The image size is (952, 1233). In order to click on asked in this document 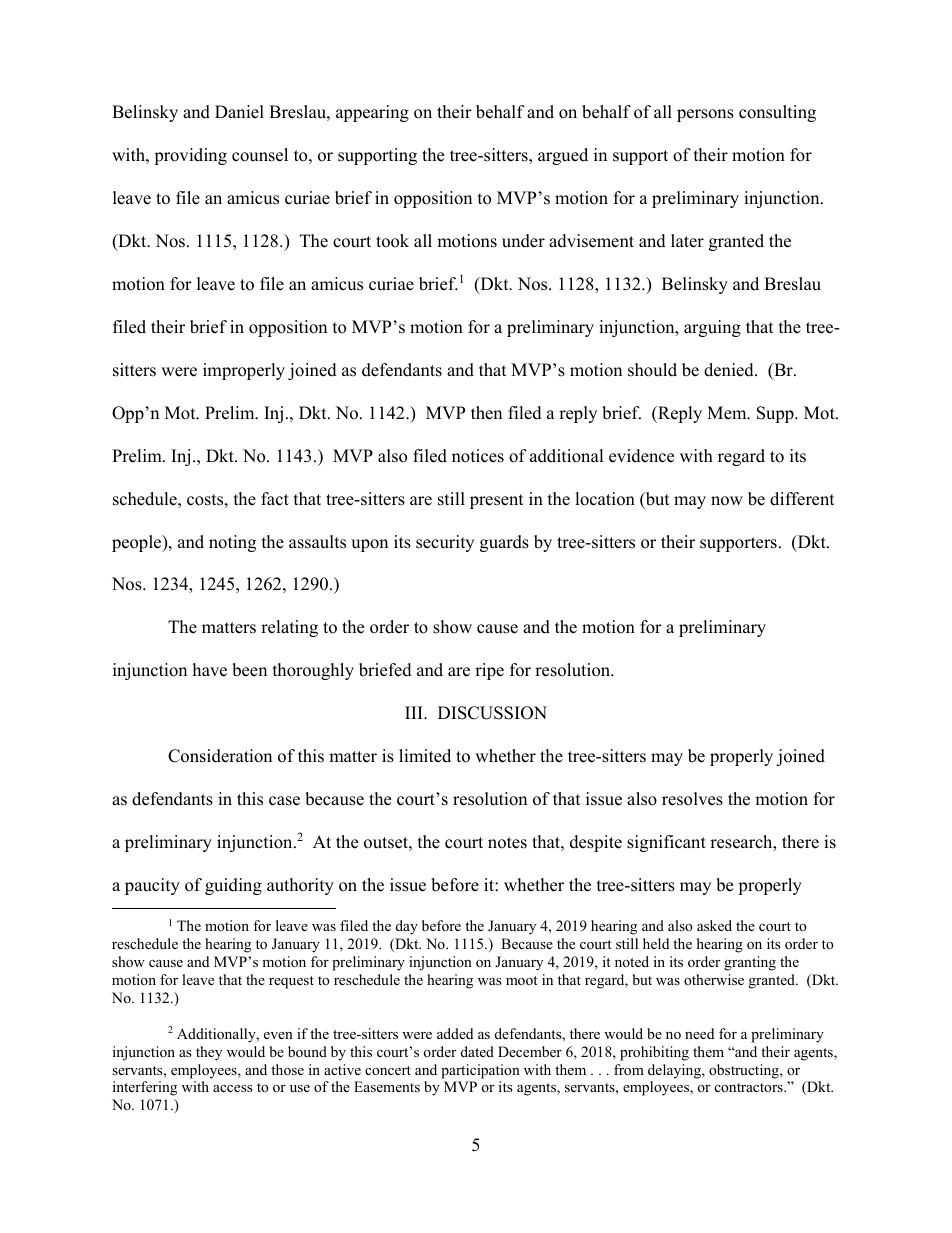, I will do `click(714, 925)`.
